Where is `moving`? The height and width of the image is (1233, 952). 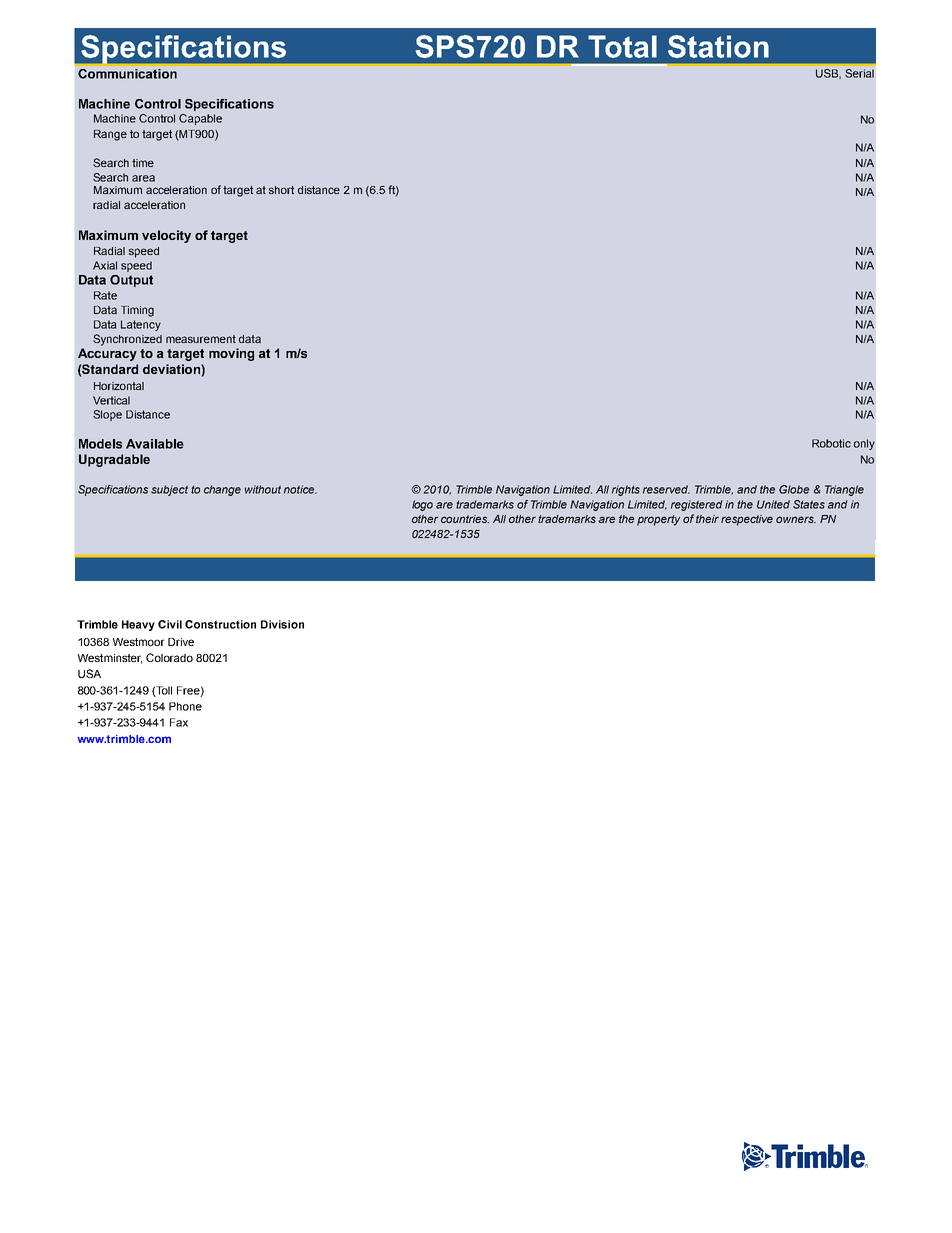
moving is located at coordinates (231, 354).
